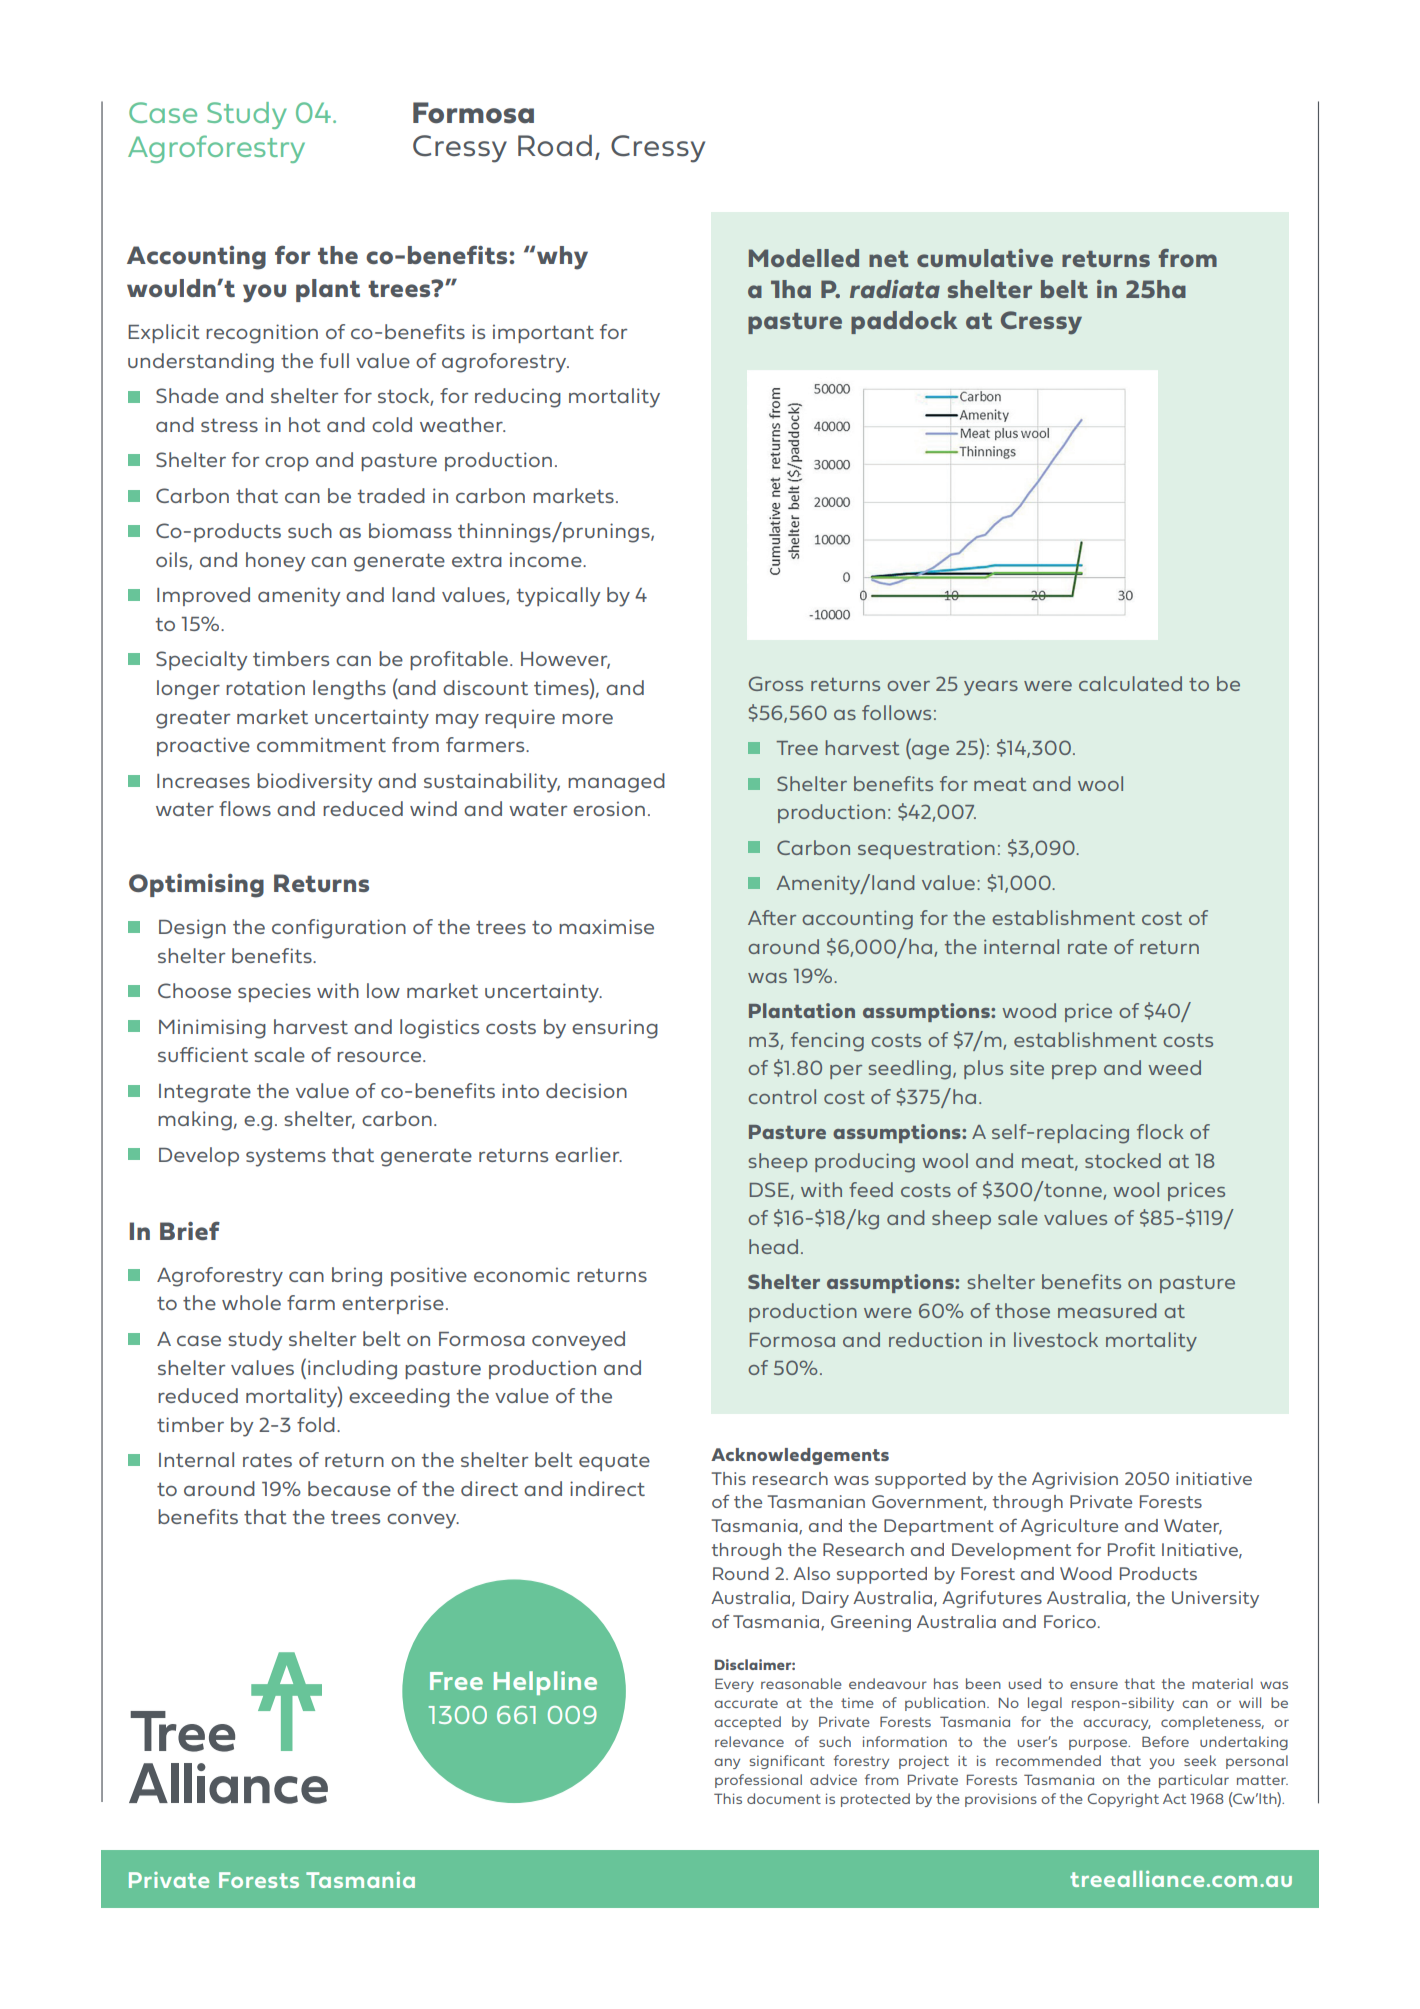  Describe the element at coordinates (804, 258) in the page. I see `Modelled` at that location.
